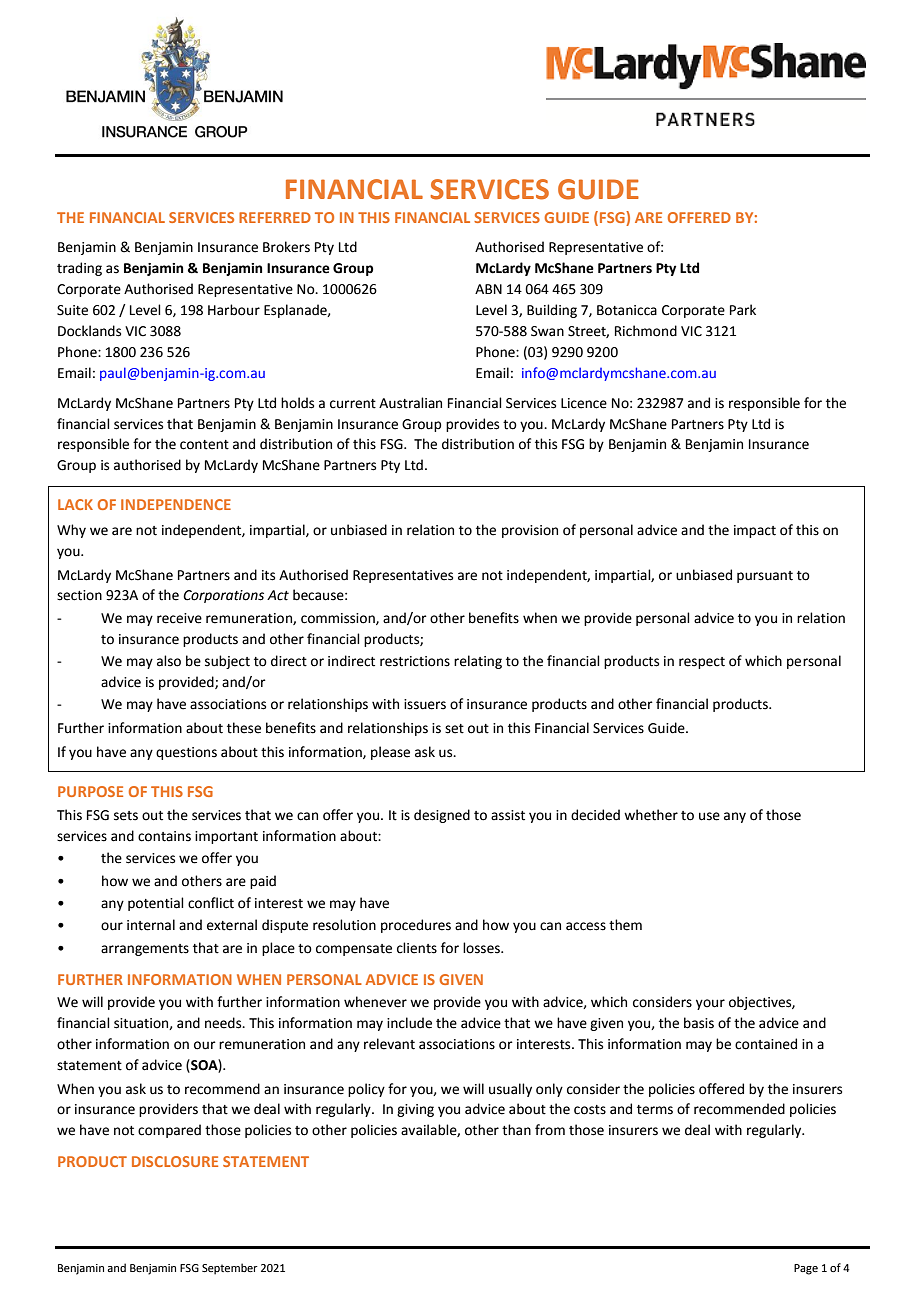  Describe the element at coordinates (743, 310) in the screenshot. I see `Park` at that location.
